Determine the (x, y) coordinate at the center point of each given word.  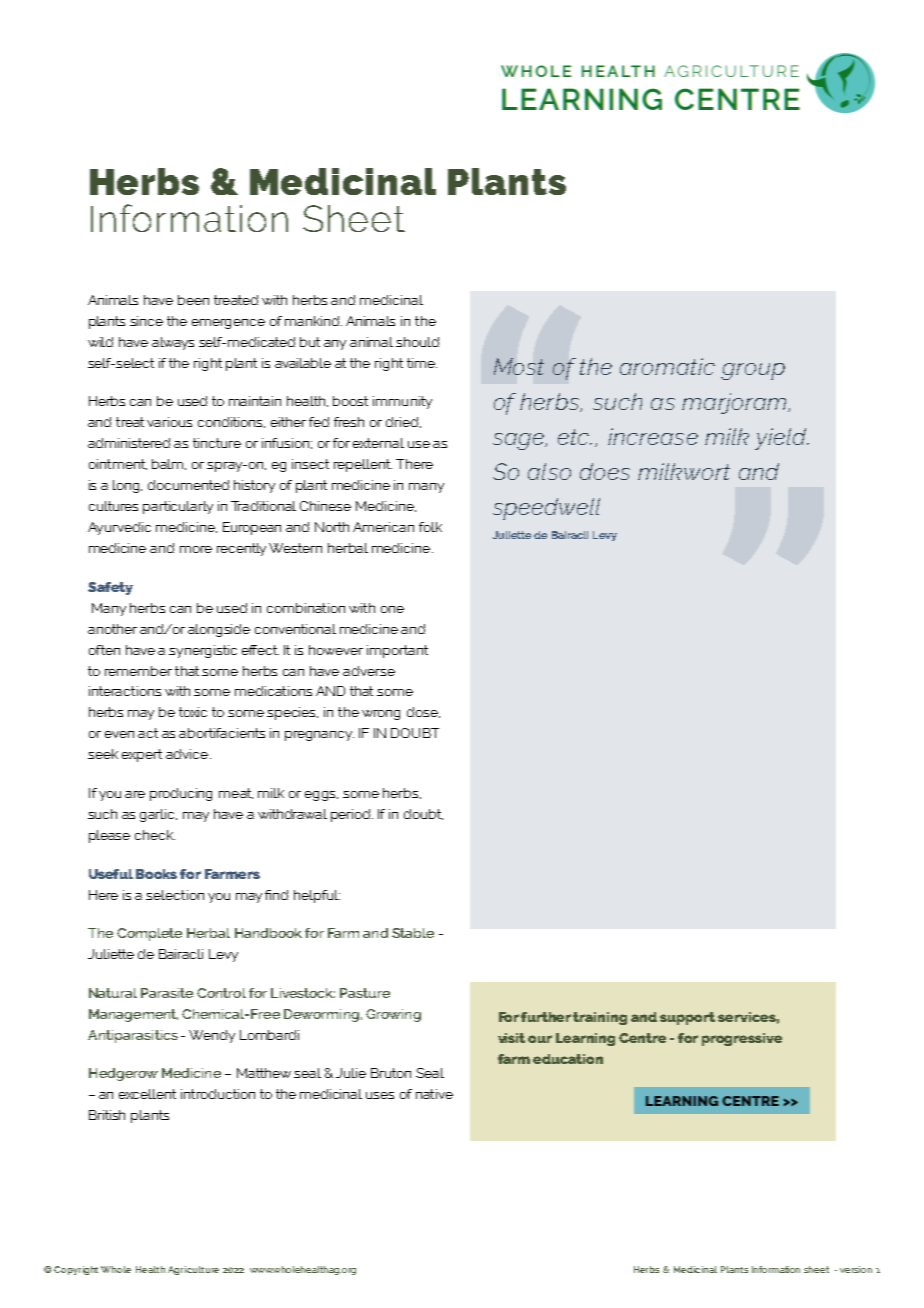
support (687, 1018)
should (417, 342)
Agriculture (193, 1270)
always (173, 343)
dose (423, 712)
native (434, 1094)
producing (181, 794)
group (753, 371)
